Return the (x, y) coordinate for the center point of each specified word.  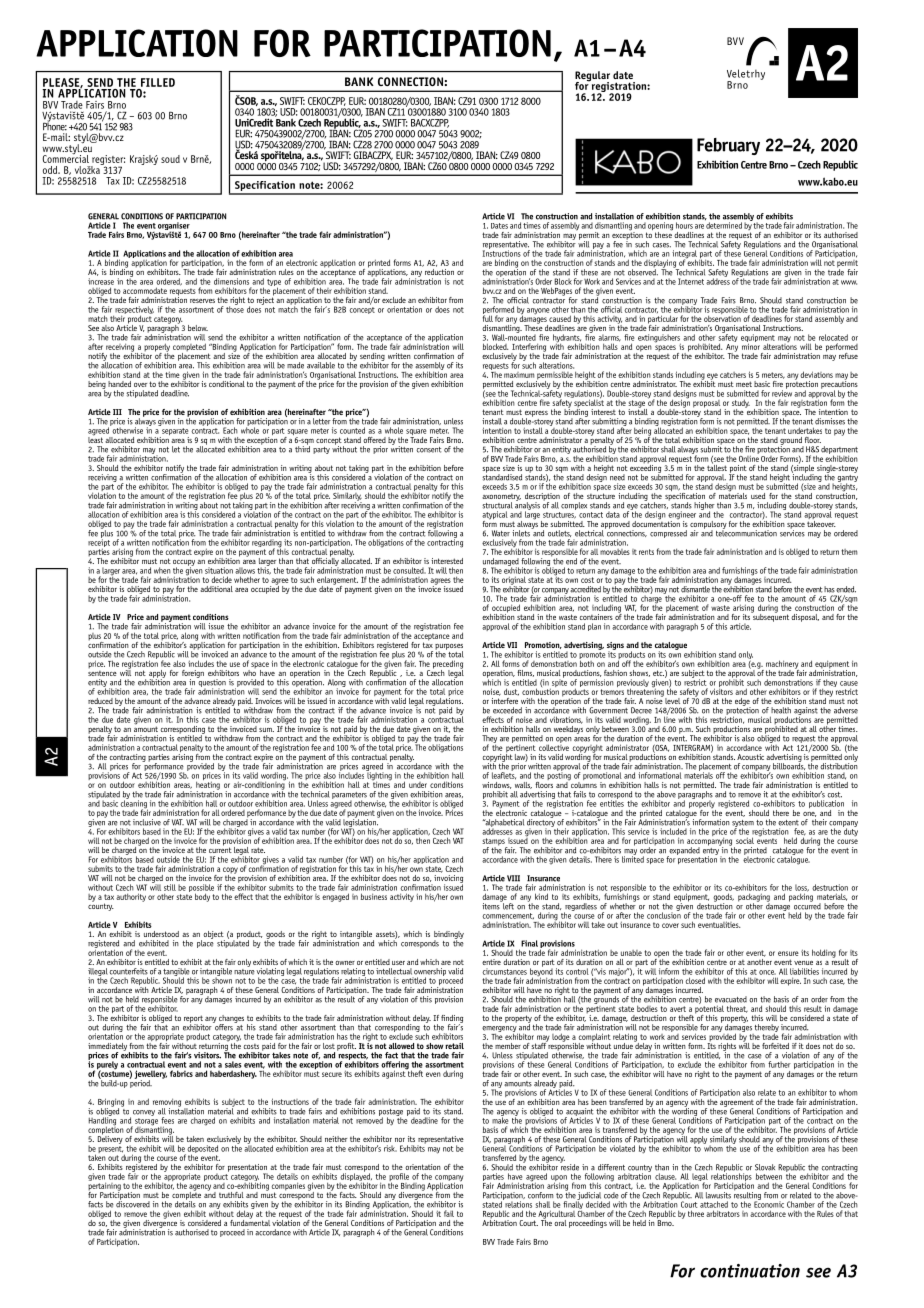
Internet (691, 281)
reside (569, 1166)
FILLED (158, 82)
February (728, 146)
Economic (769, 1203)
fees (167, 1120)
